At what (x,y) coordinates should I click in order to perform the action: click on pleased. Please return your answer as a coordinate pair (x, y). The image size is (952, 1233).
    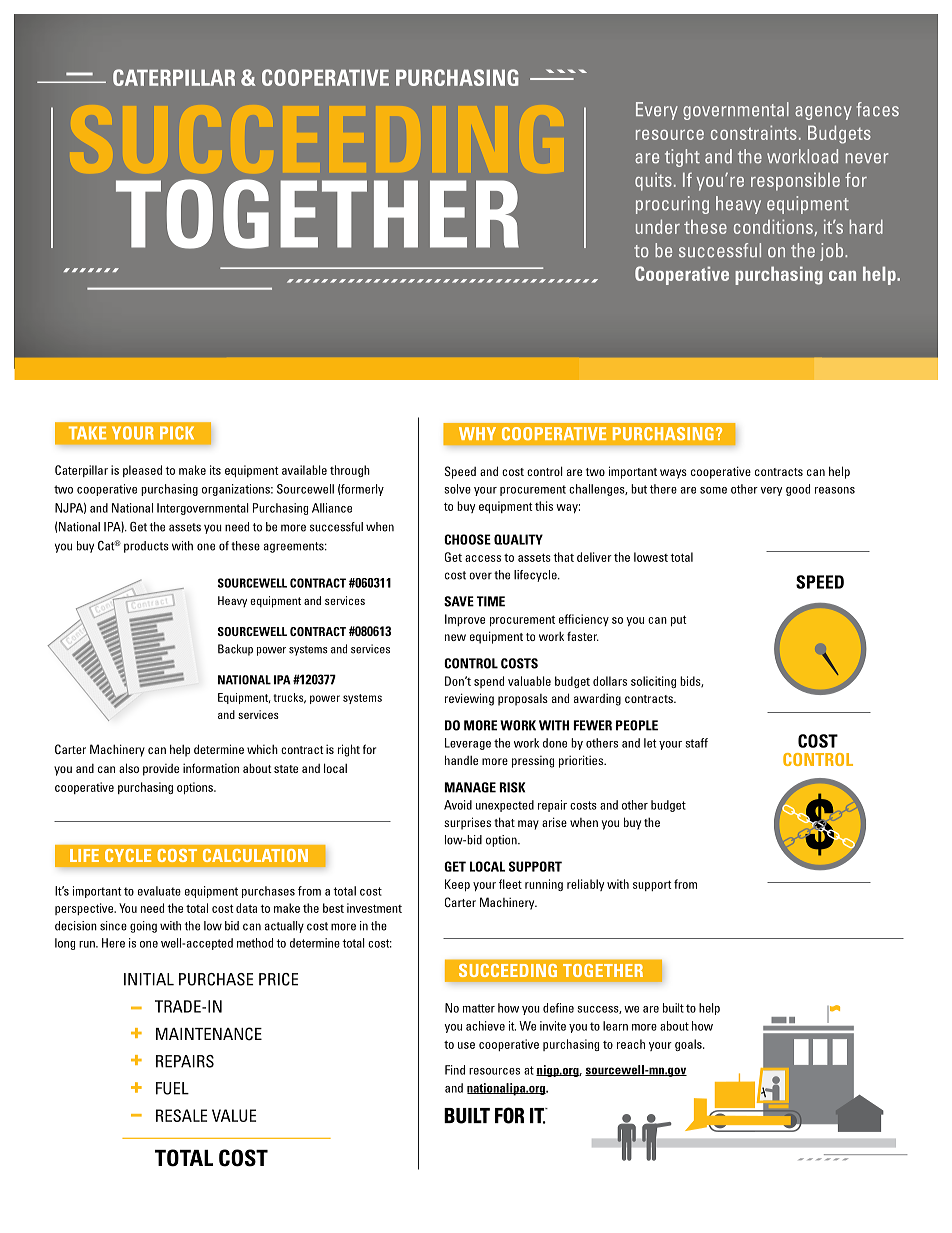
    Looking at the image, I should click on (142, 471).
